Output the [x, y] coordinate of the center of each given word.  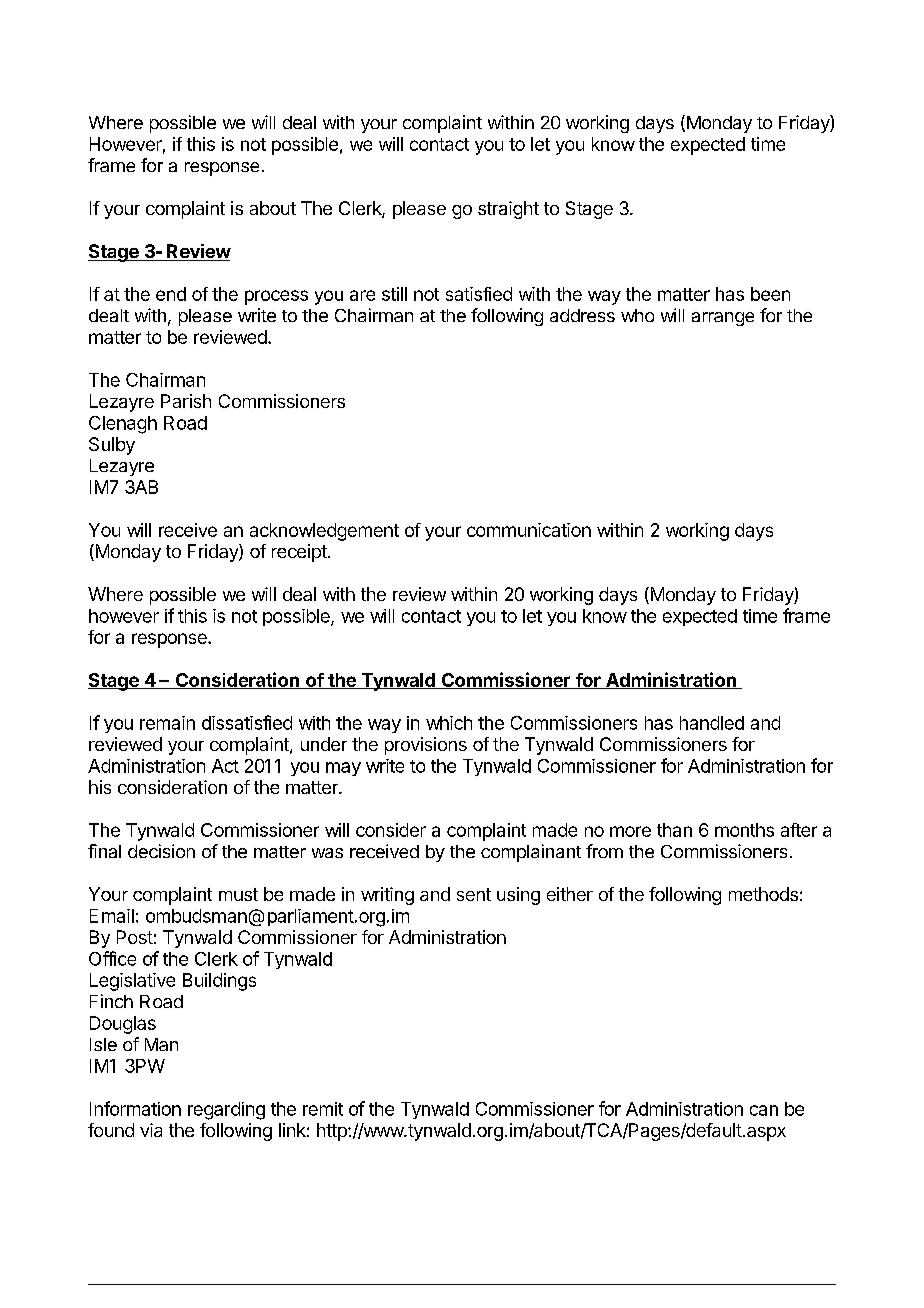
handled [712, 723]
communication [529, 530]
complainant [531, 853]
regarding [226, 1111]
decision [161, 851]
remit [323, 1109]
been [770, 294]
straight [508, 210]
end [171, 294]
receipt [299, 553]
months [744, 830]
